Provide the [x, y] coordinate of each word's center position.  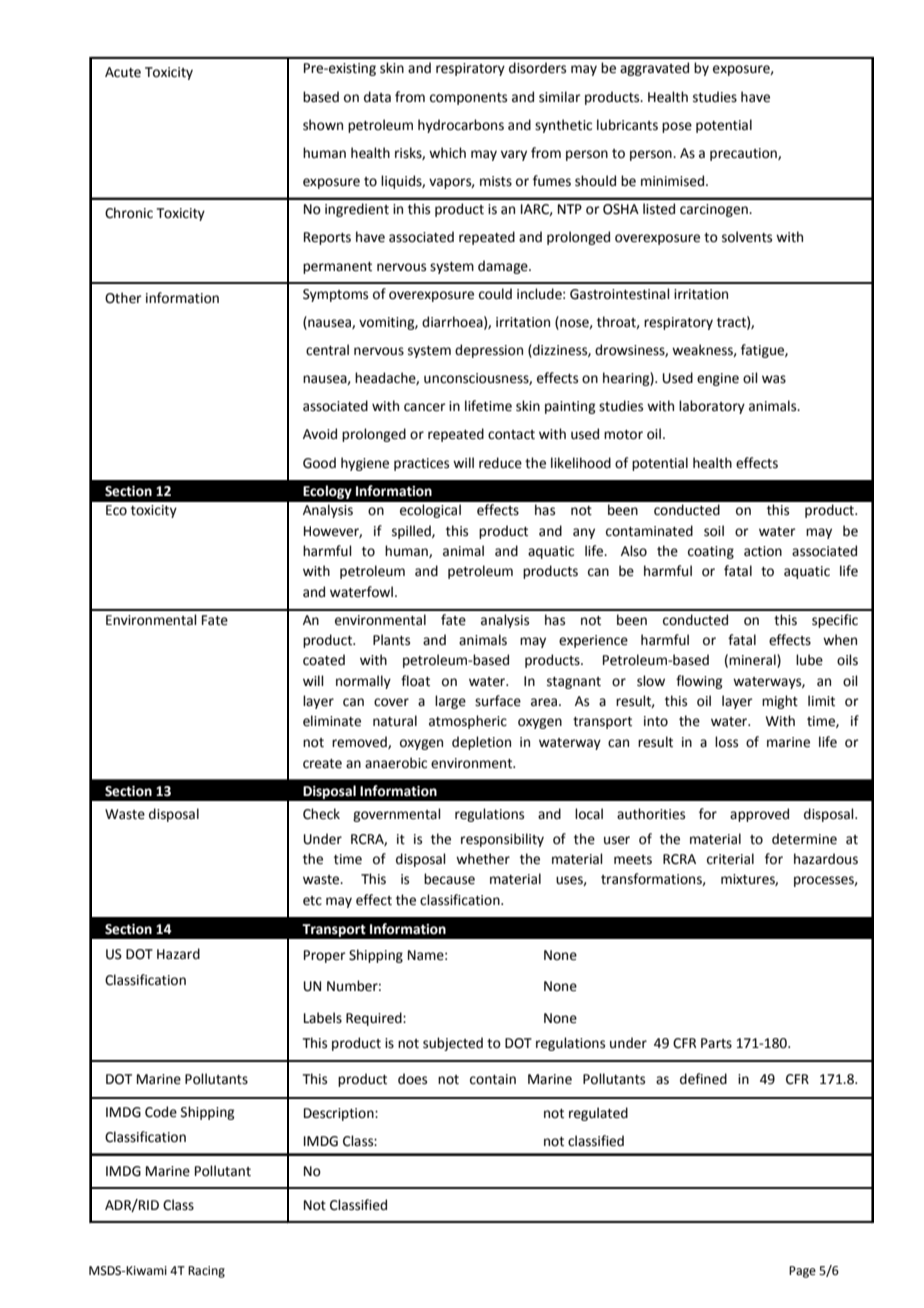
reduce [500, 463]
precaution [744, 154]
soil [714, 531]
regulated [598, 1114]
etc [312, 901]
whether [483, 859]
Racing [206, 1272]
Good [319, 463]
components [468, 99]
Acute [123, 72]
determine [804, 839]
